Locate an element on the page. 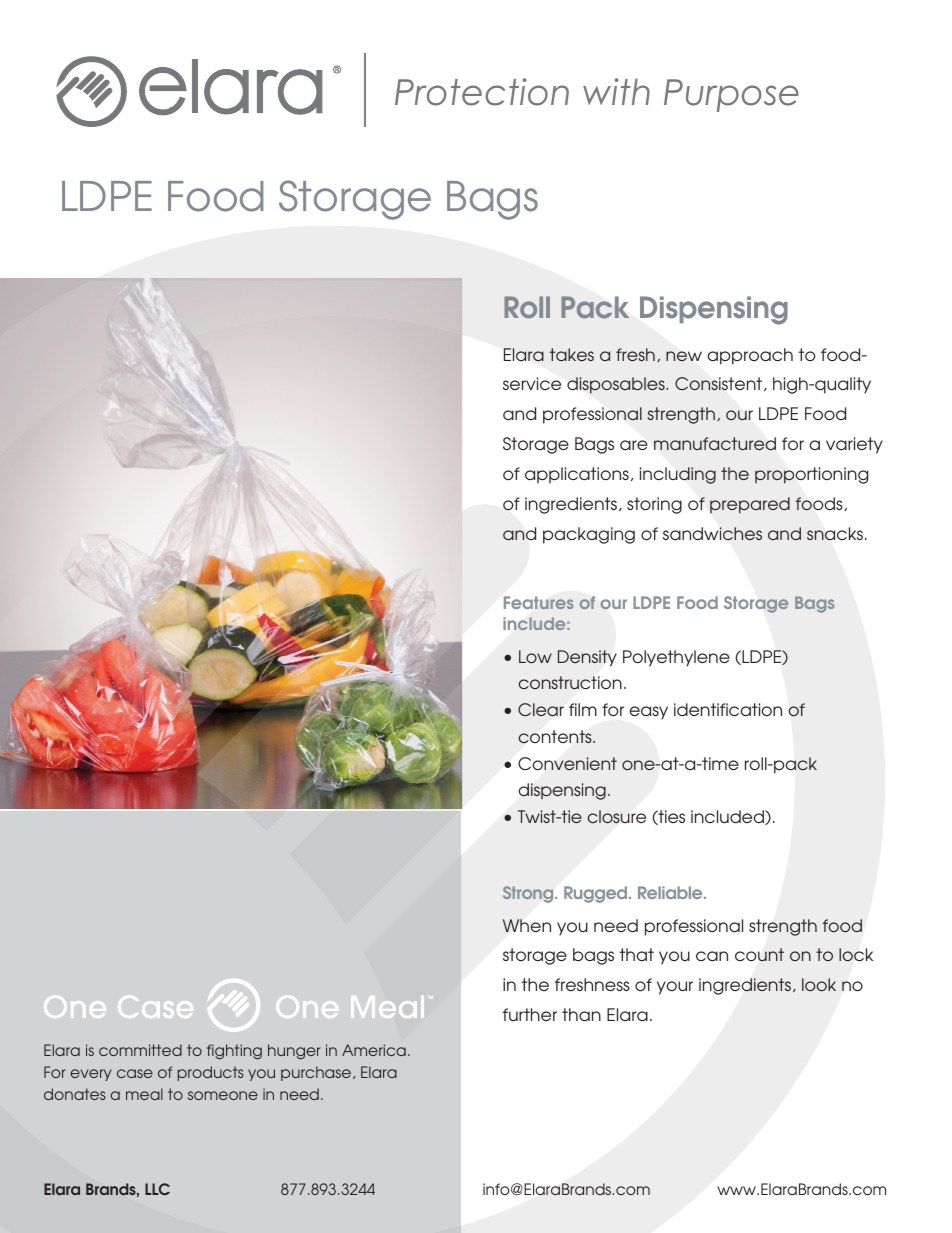 This document has height=1233, width=952. Features is located at coordinates (539, 602).
